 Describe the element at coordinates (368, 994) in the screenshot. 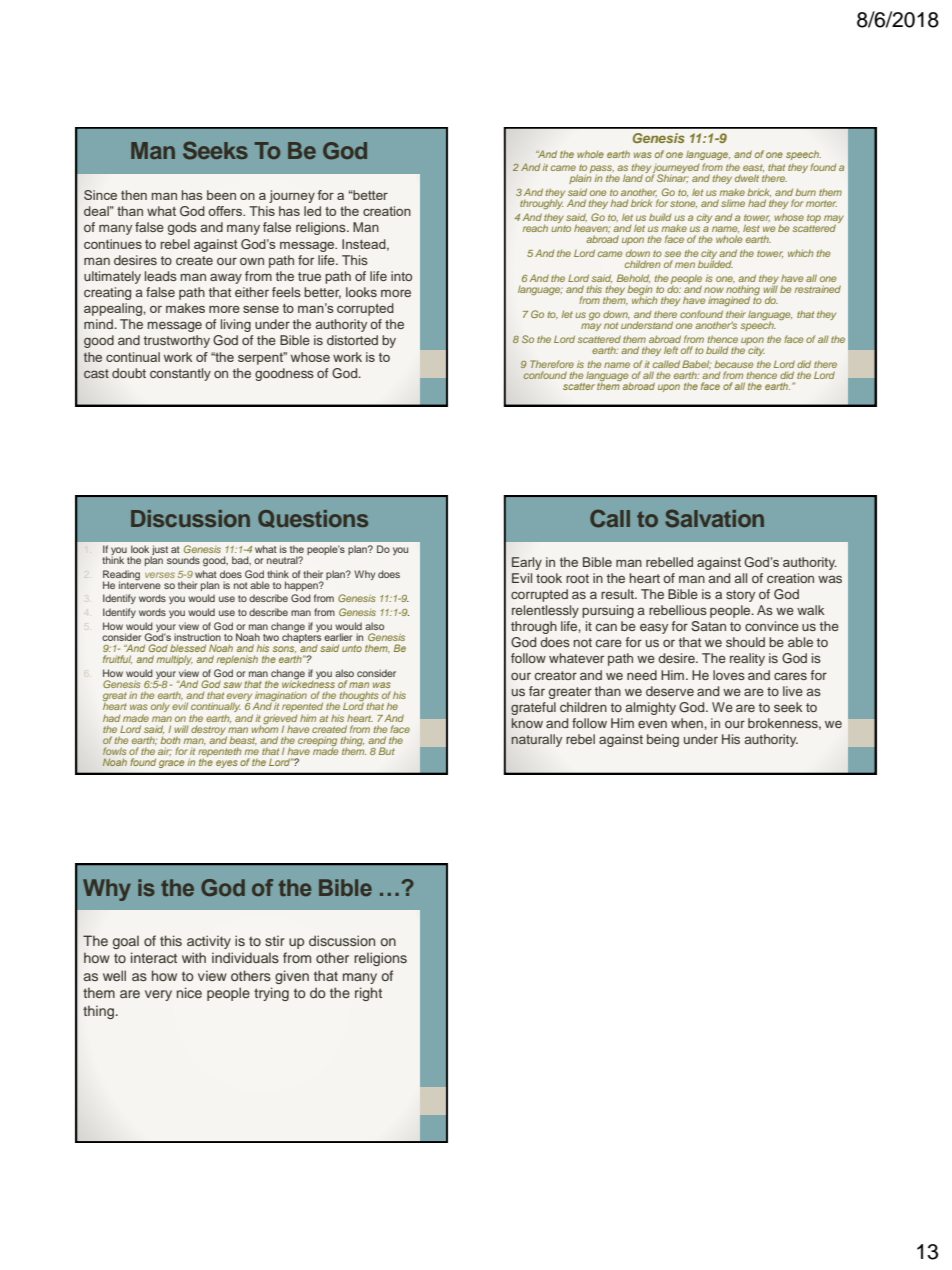

I see `right` at that location.
